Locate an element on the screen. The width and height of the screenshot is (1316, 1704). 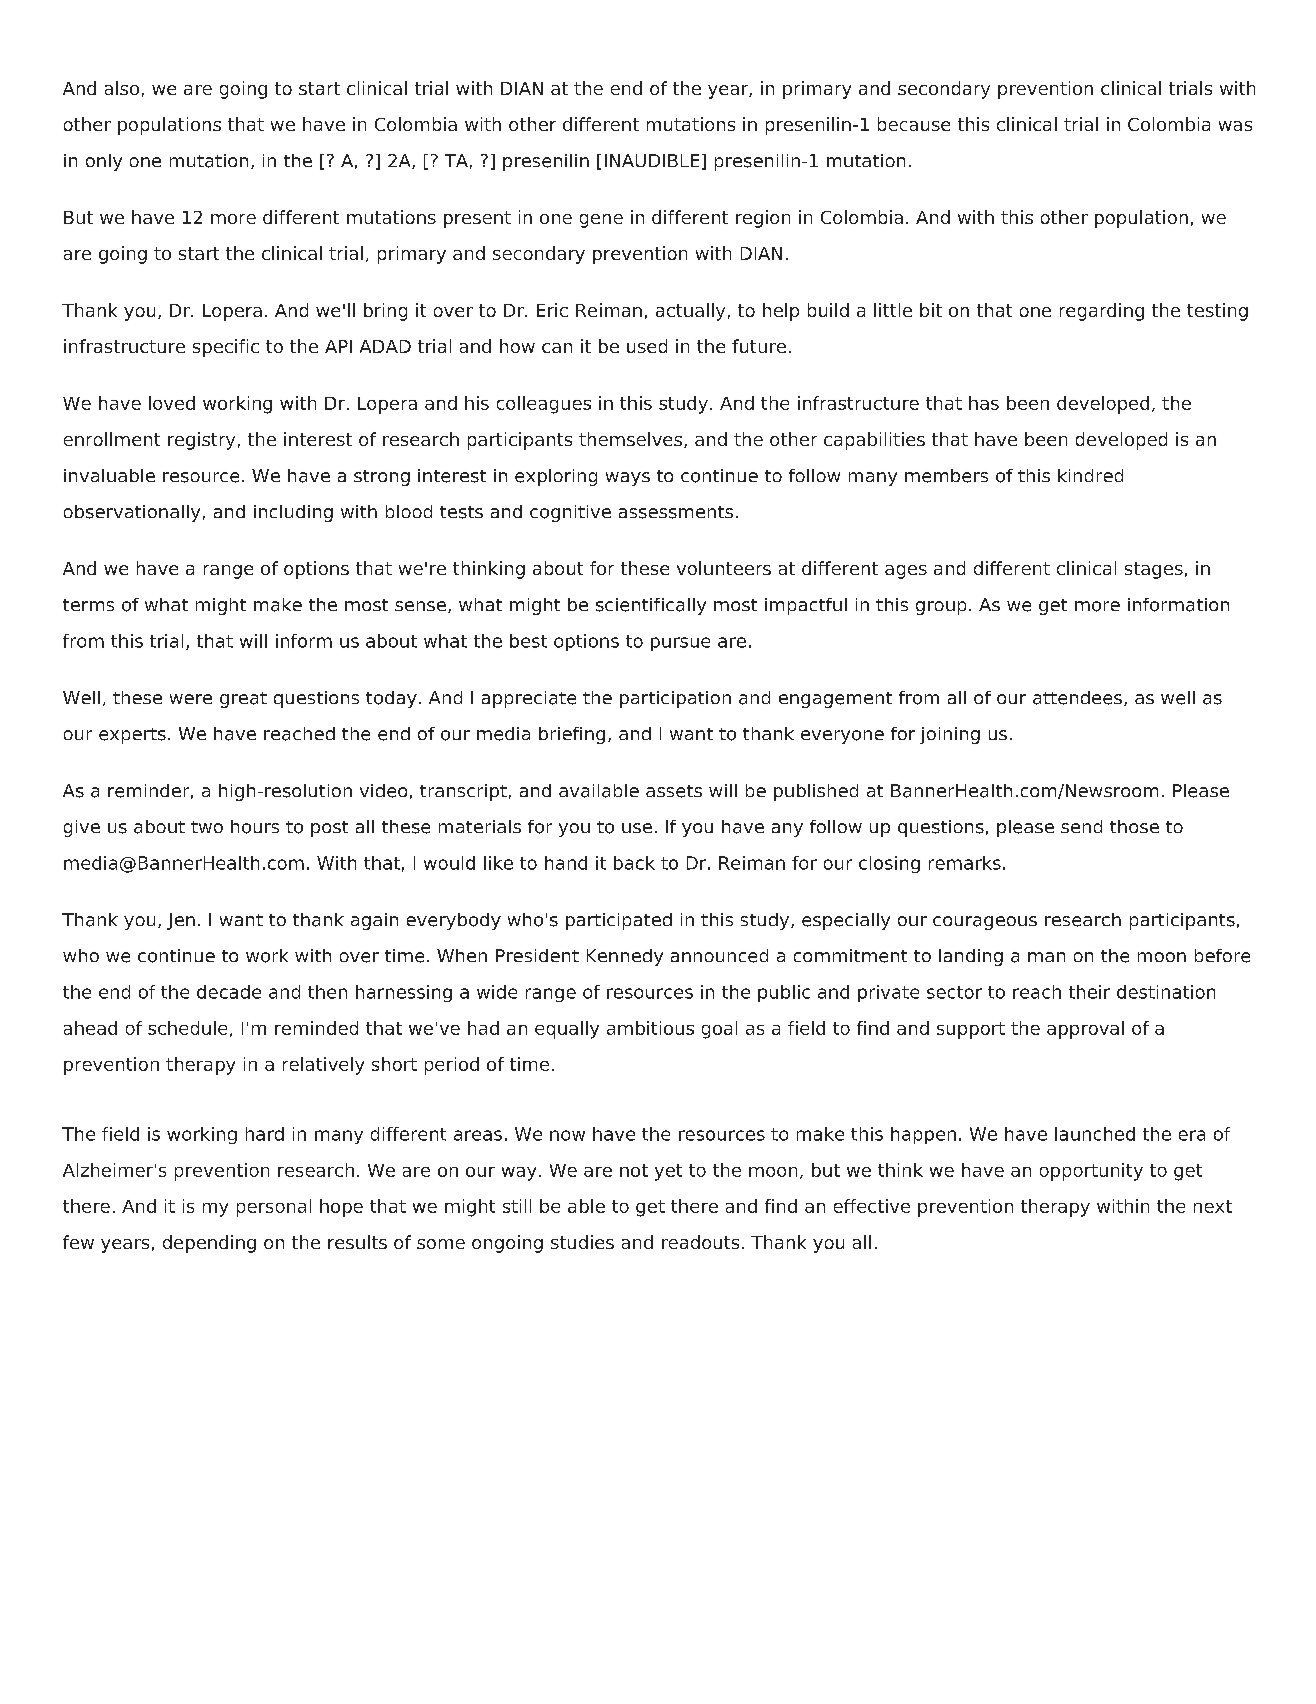
kindred is located at coordinates (1090, 475).
